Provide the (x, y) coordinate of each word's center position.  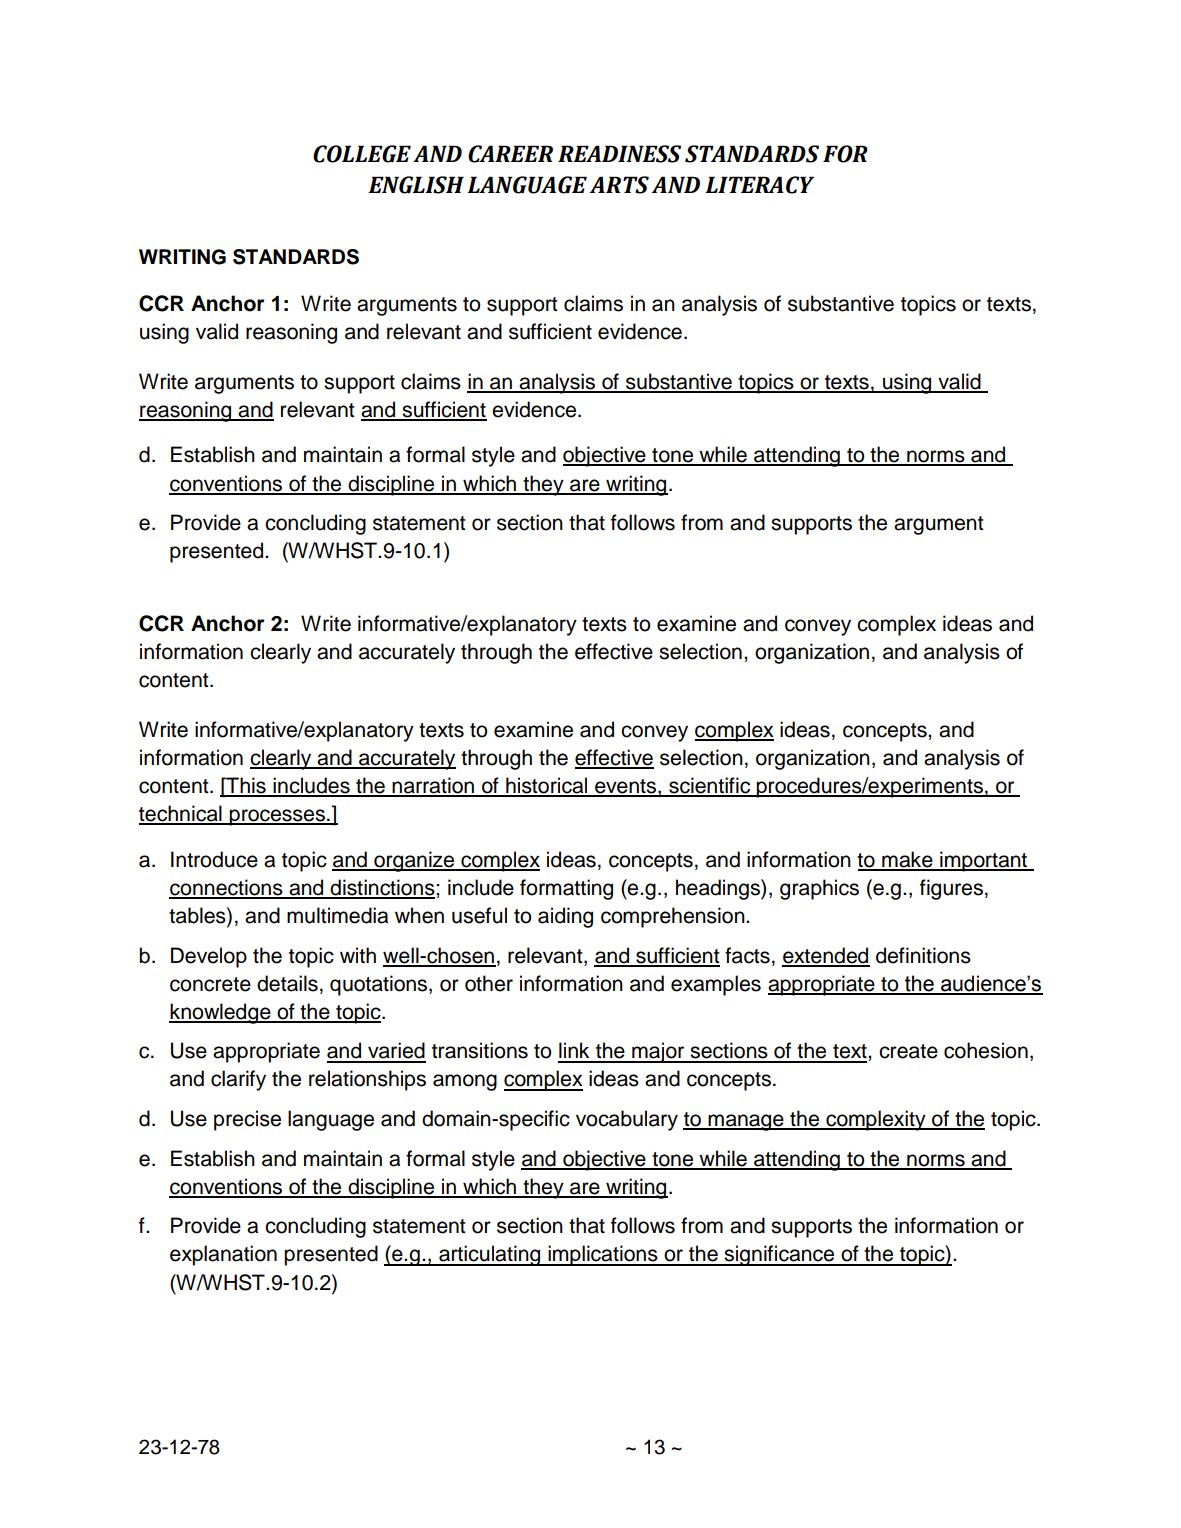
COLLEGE (362, 154)
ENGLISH (416, 185)
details (287, 983)
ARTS (619, 185)
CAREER (510, 154)
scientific (710, 786)
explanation (223, 1255)
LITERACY (759, 185)
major (658, 1052)
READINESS (619, 154)
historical (547, 786)
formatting (566, 889)
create (908, 1051)
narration (433, 786)
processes (277, 817)
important (983, 861)
